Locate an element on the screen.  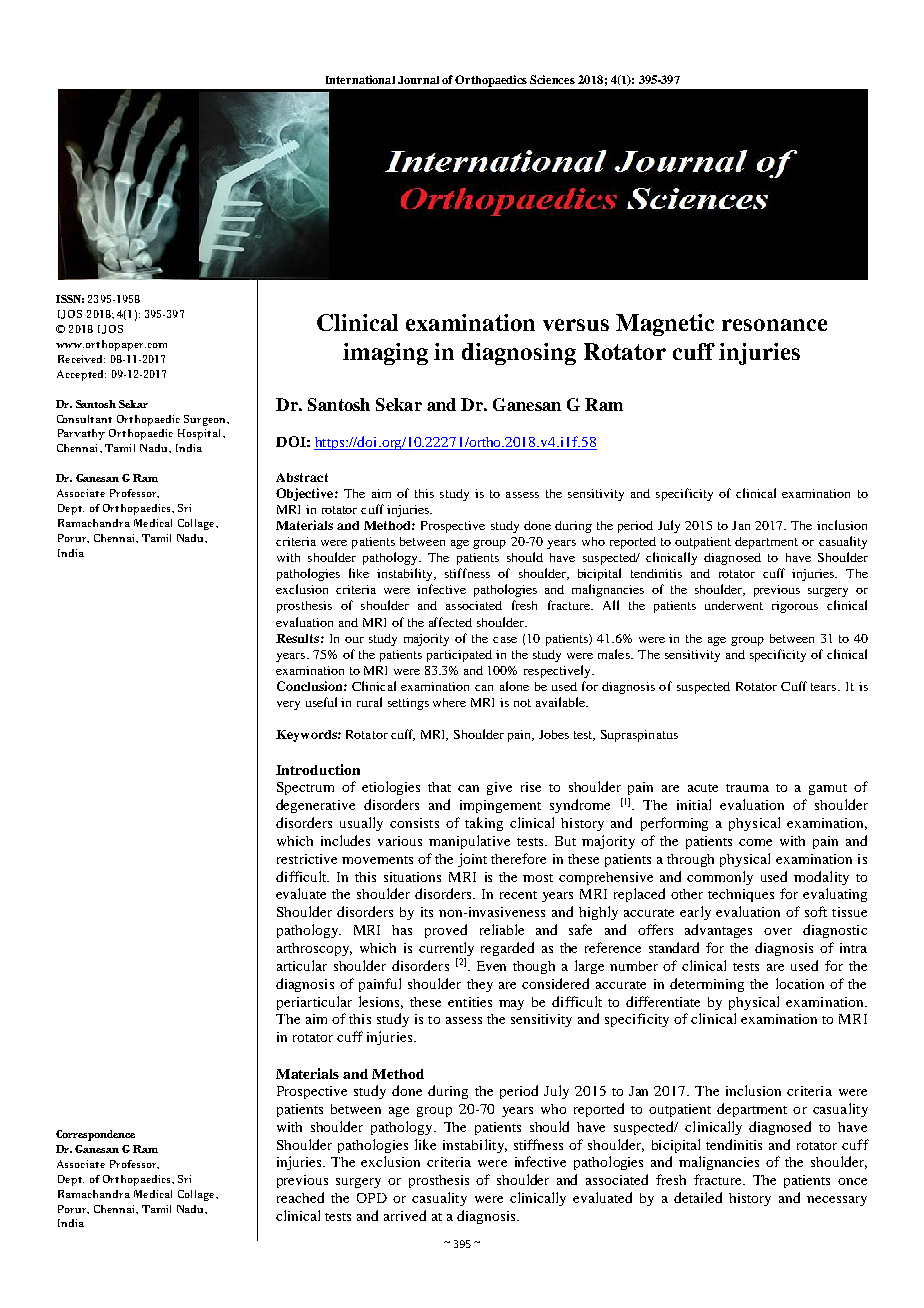
Journal is located at coordinates (418, 80).
